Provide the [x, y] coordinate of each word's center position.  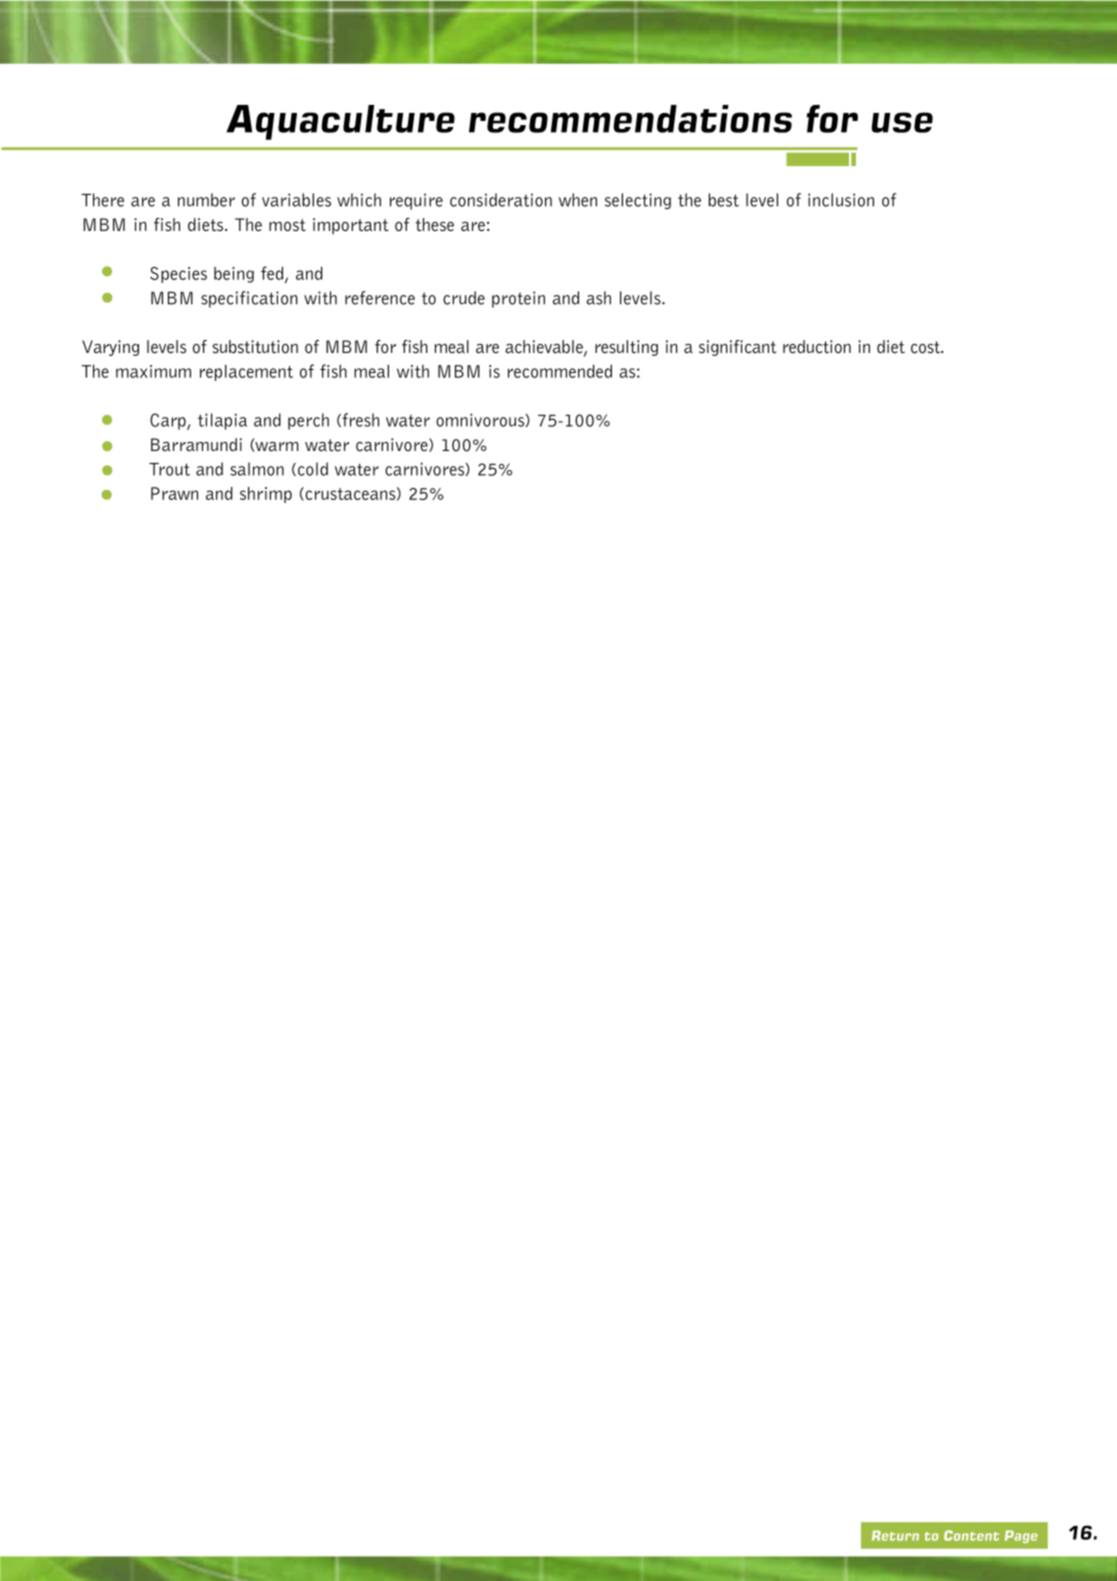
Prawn [174, 493]
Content [971, 1535]
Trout [169, 469]
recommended [560, 371]
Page [1021, 1536]
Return [895, 1535]
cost [926, 347]
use [902, 122]
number [206, 200]
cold [313, 469]
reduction [817, 347]
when [578, 200]
